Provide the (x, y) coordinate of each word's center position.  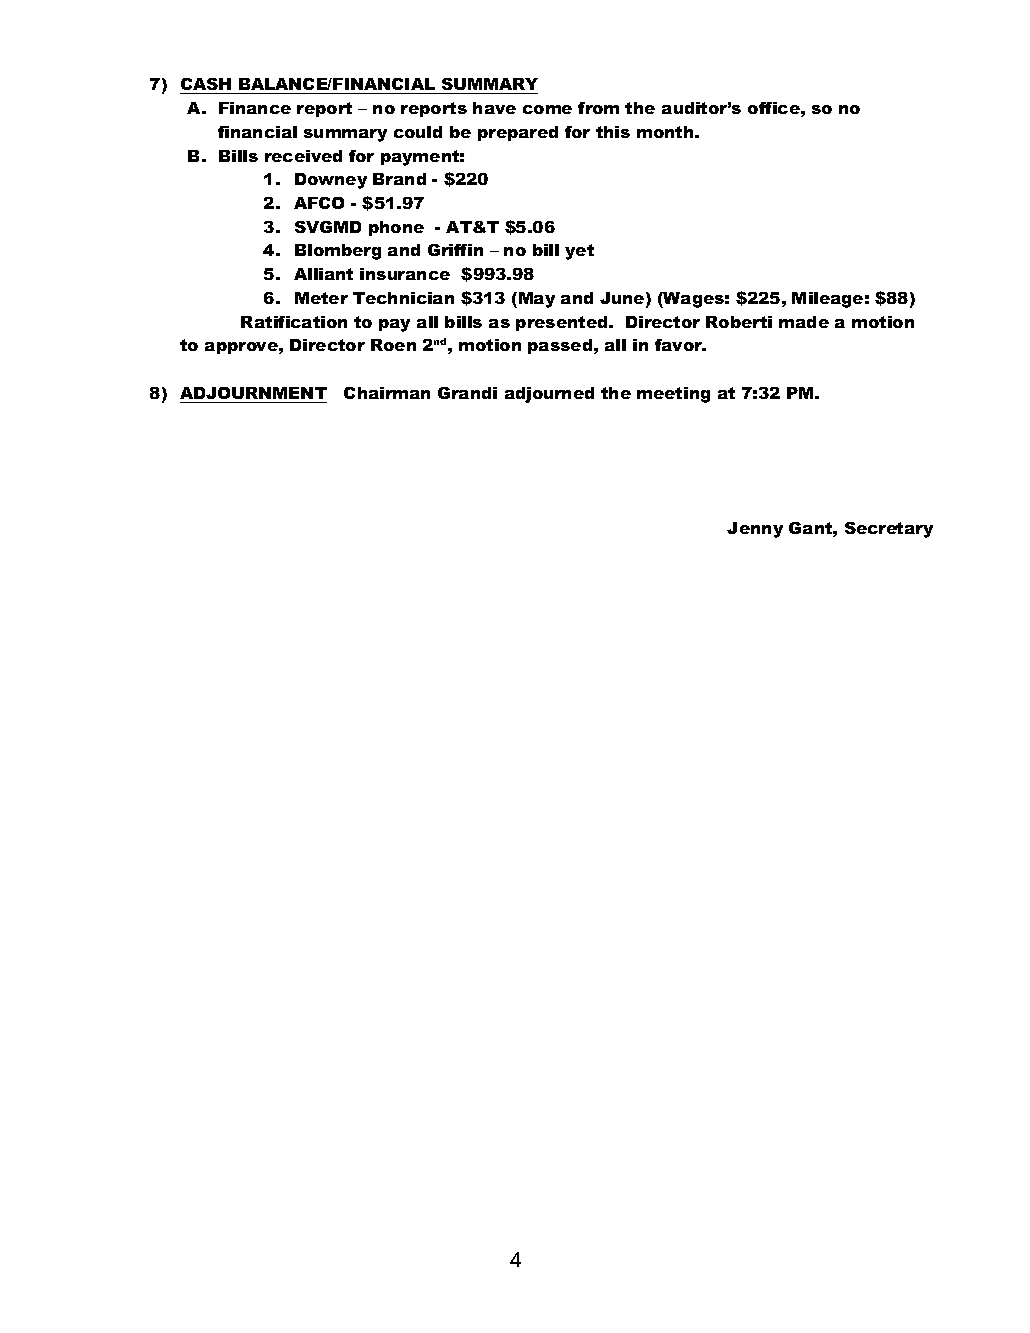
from (598, 108)
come (547, 109)
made (804, 322)
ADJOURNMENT (253, 393)
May (537, 300)
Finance (255, 108)
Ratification (294, 322)
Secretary (889, 530)
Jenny (755, 530)
